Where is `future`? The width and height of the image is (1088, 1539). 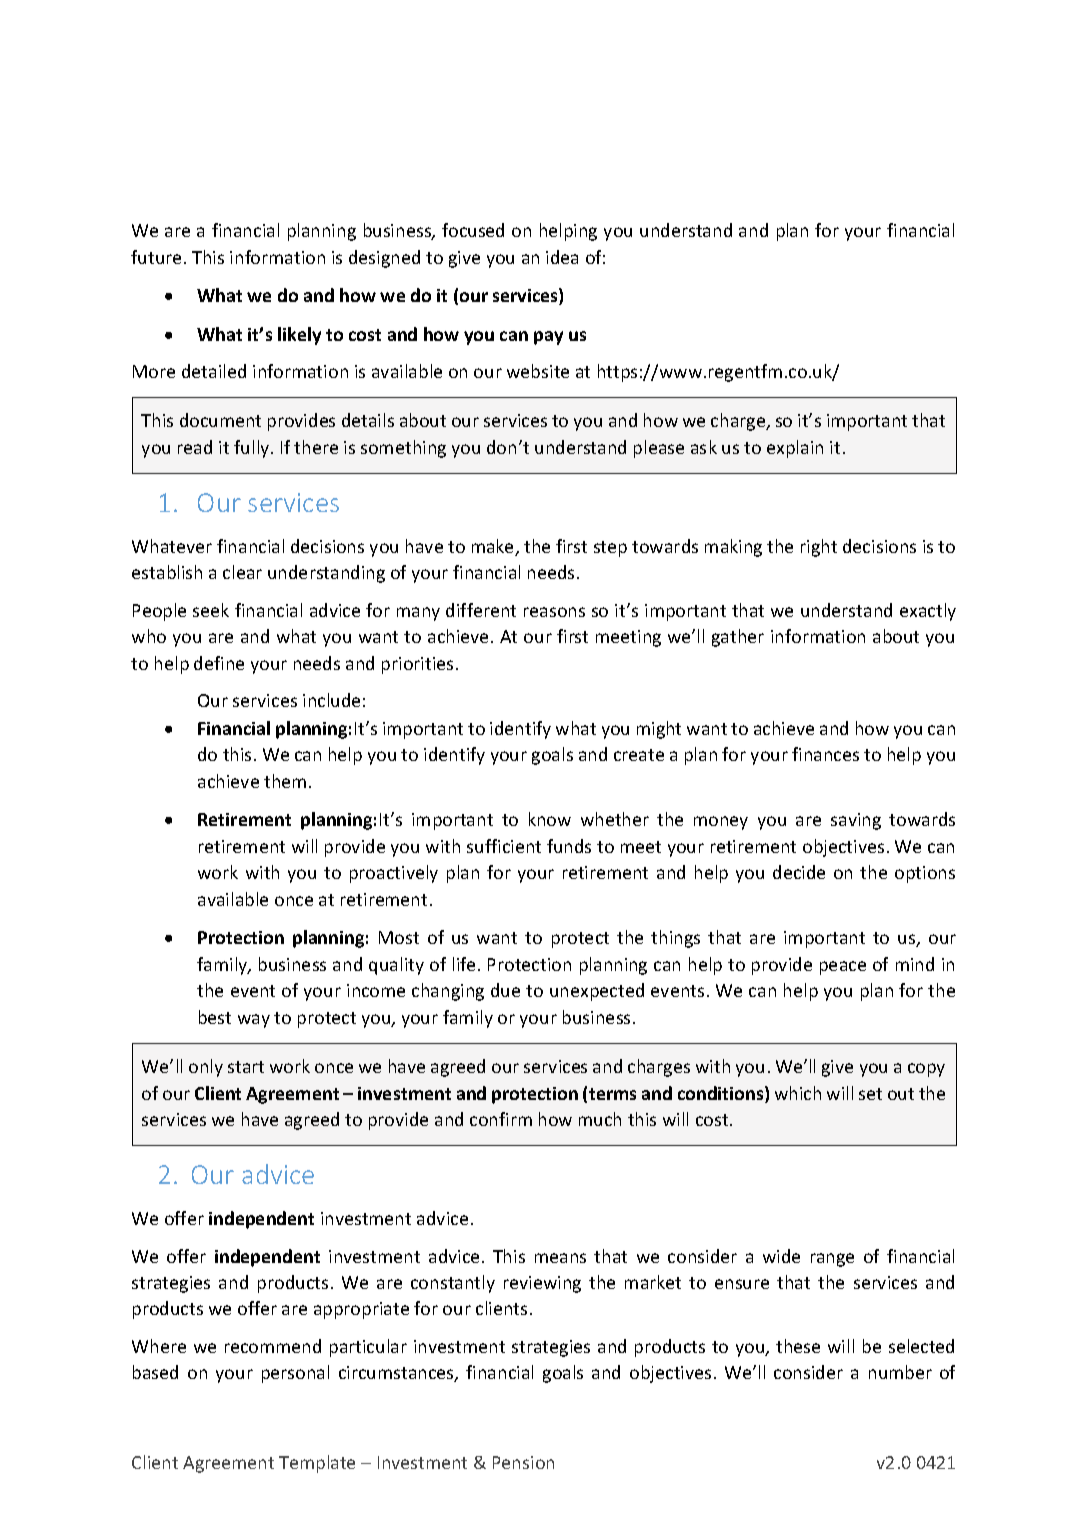 future is located at coordinates (156, 257).
